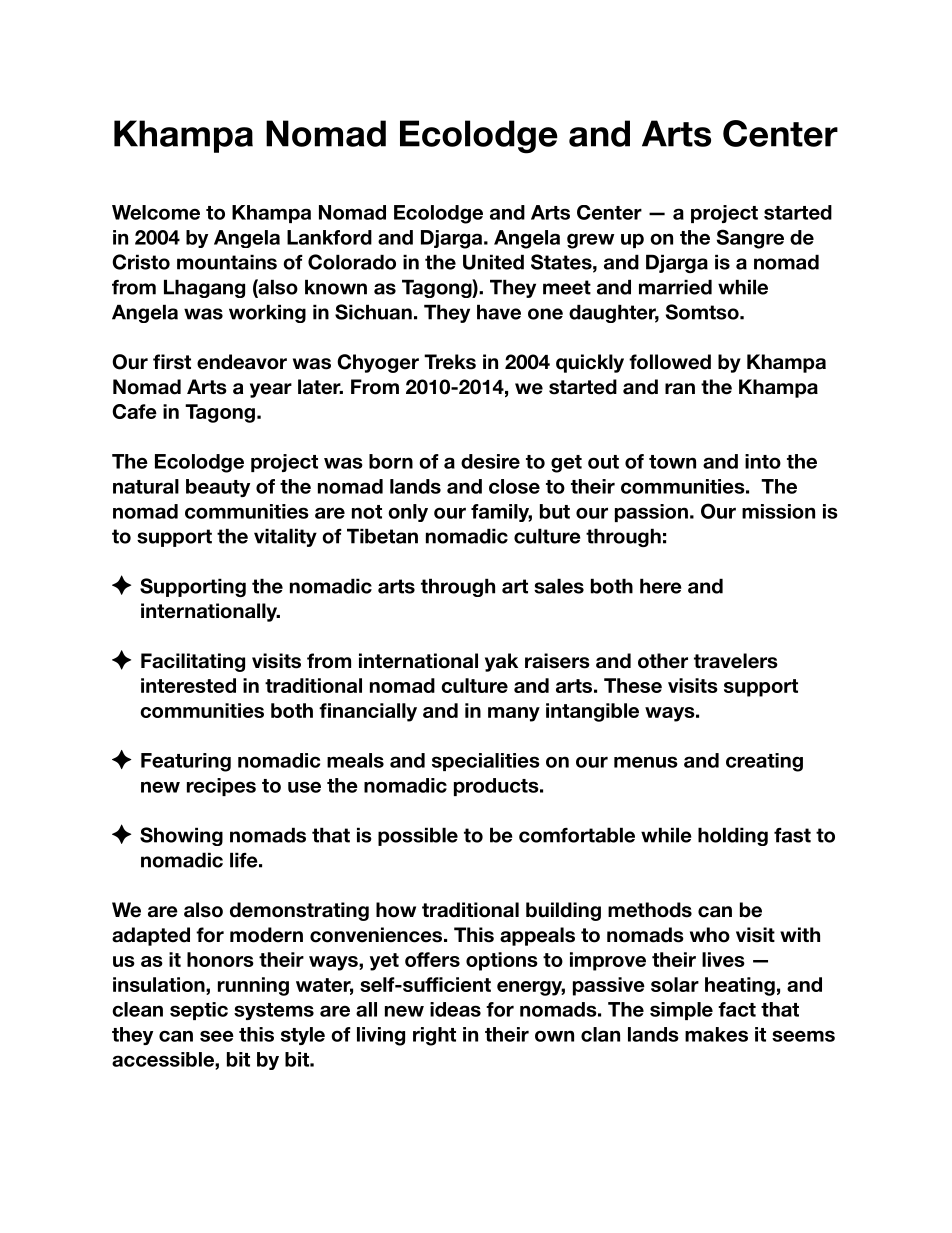 This page has height=1233, width=952. What do you see at coordinates (199, 1011) in the page?
I see `septic` at bounding box center [199, 1011].
